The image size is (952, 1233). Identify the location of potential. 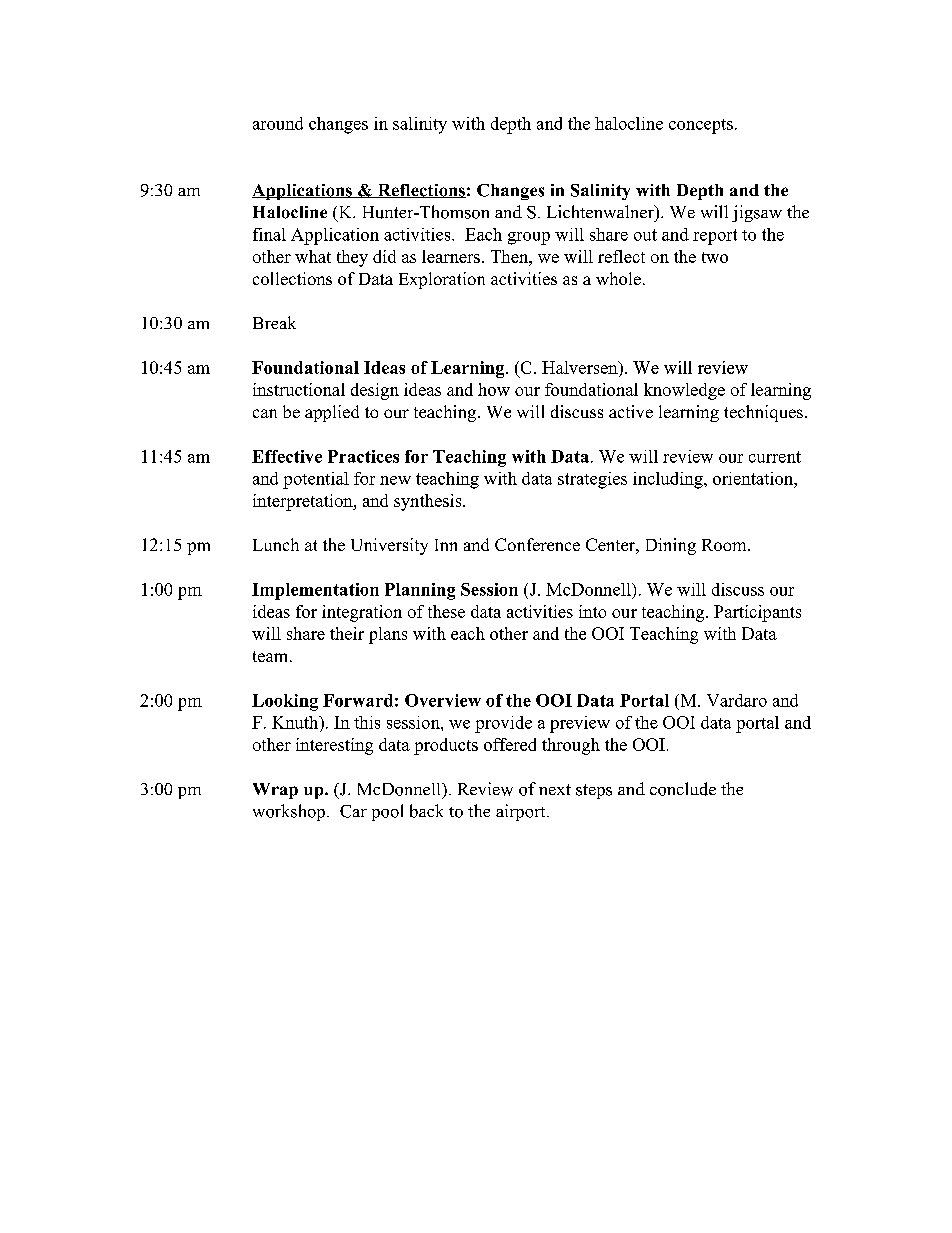
(316, 480).
